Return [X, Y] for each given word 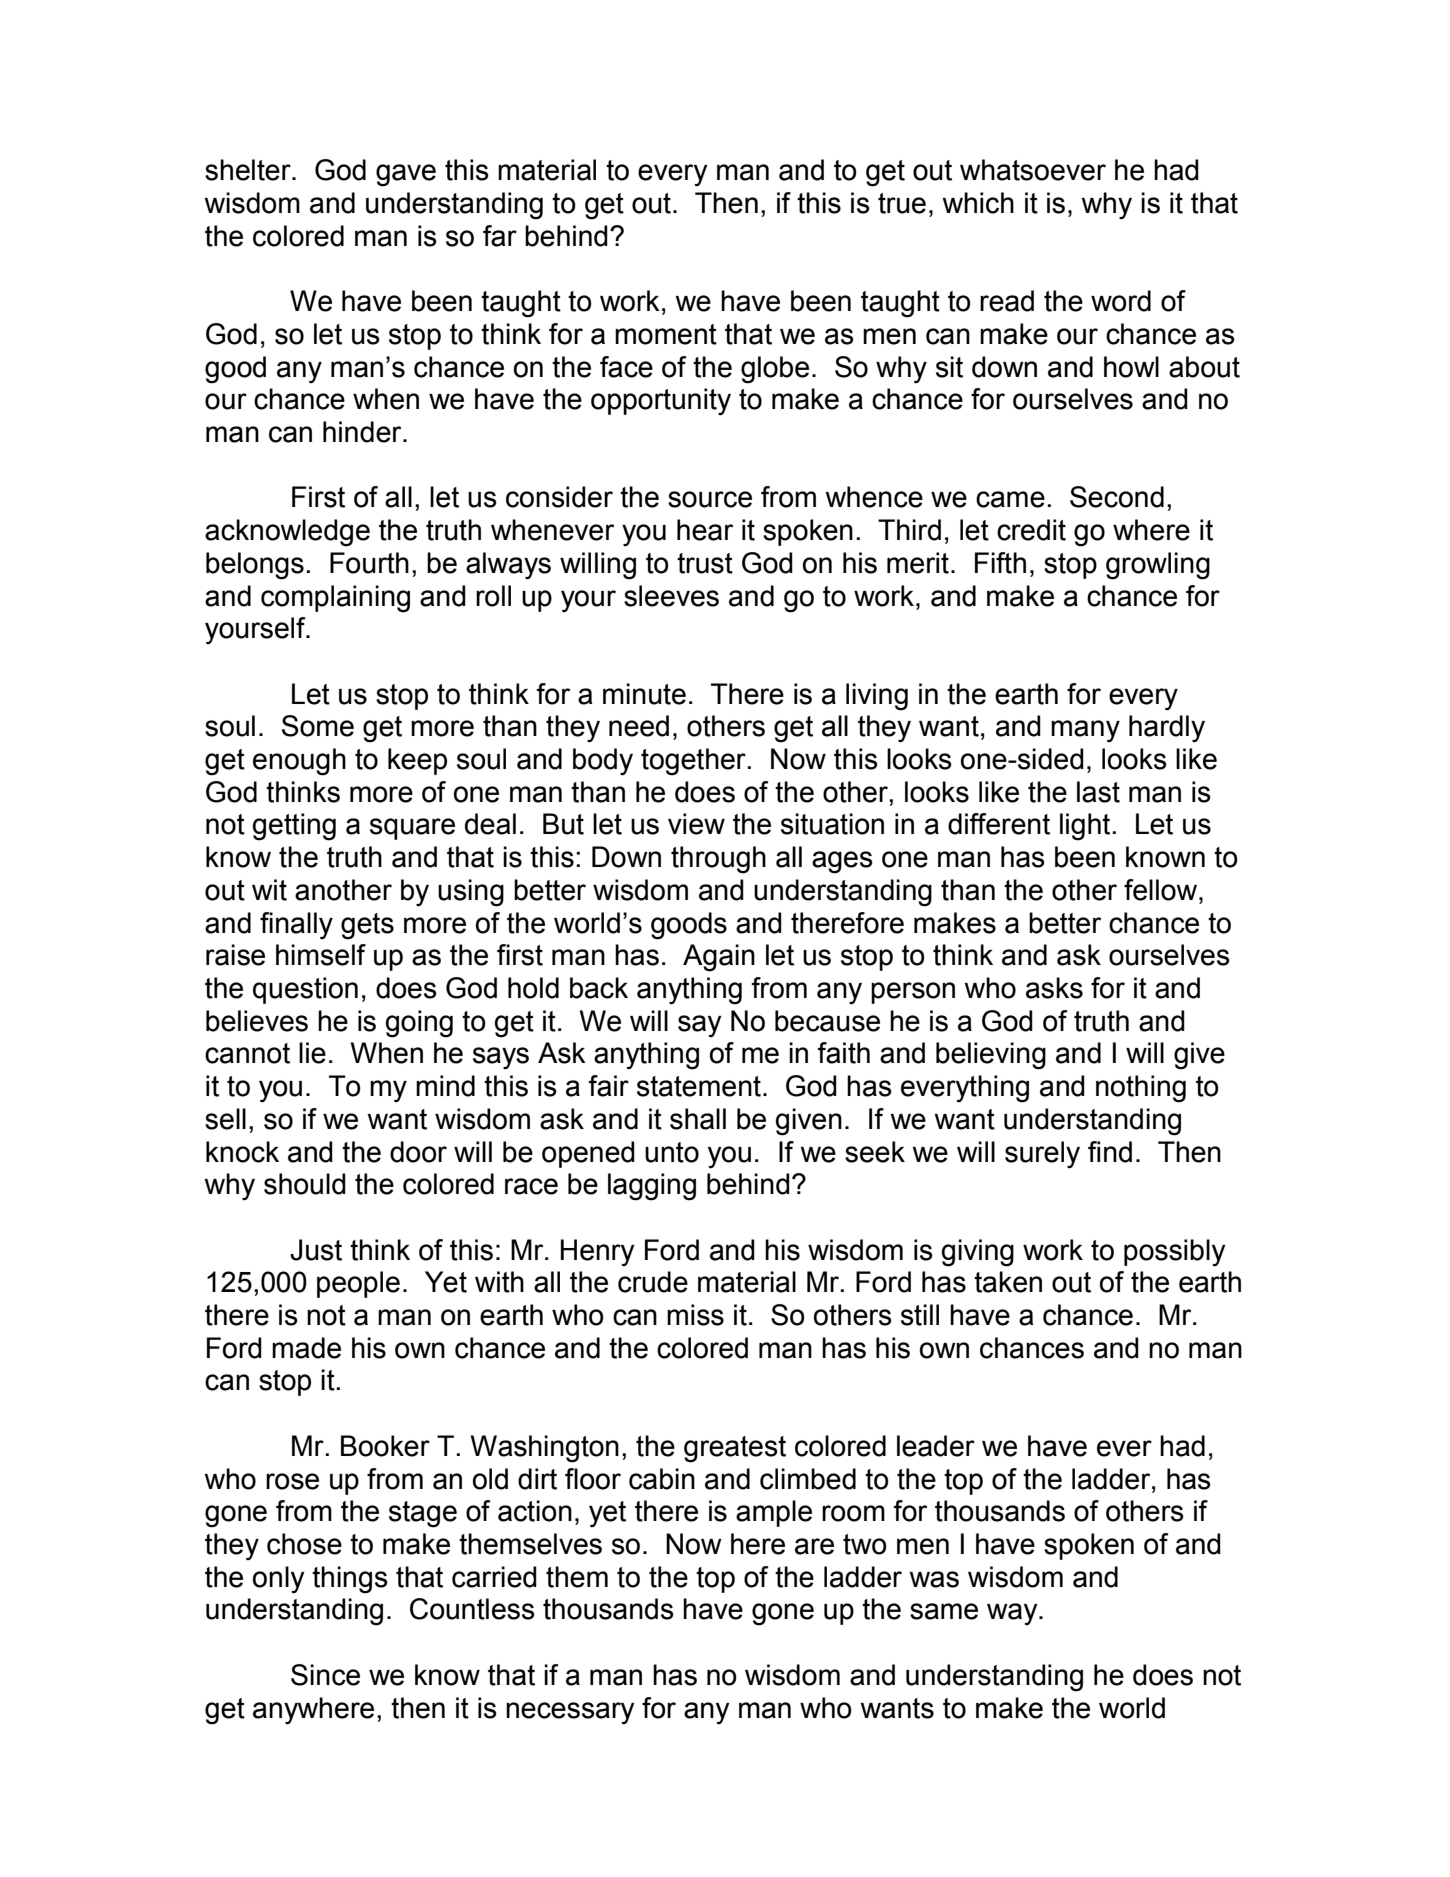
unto [672, 1152]
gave [406, 175]
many [1085, 731]
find [1110, 1152]
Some [318, 726]
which [978, 203]
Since [325, 1675]
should [305, 1184]
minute [644, 694]
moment [666, 334]
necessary [570, 1713]
